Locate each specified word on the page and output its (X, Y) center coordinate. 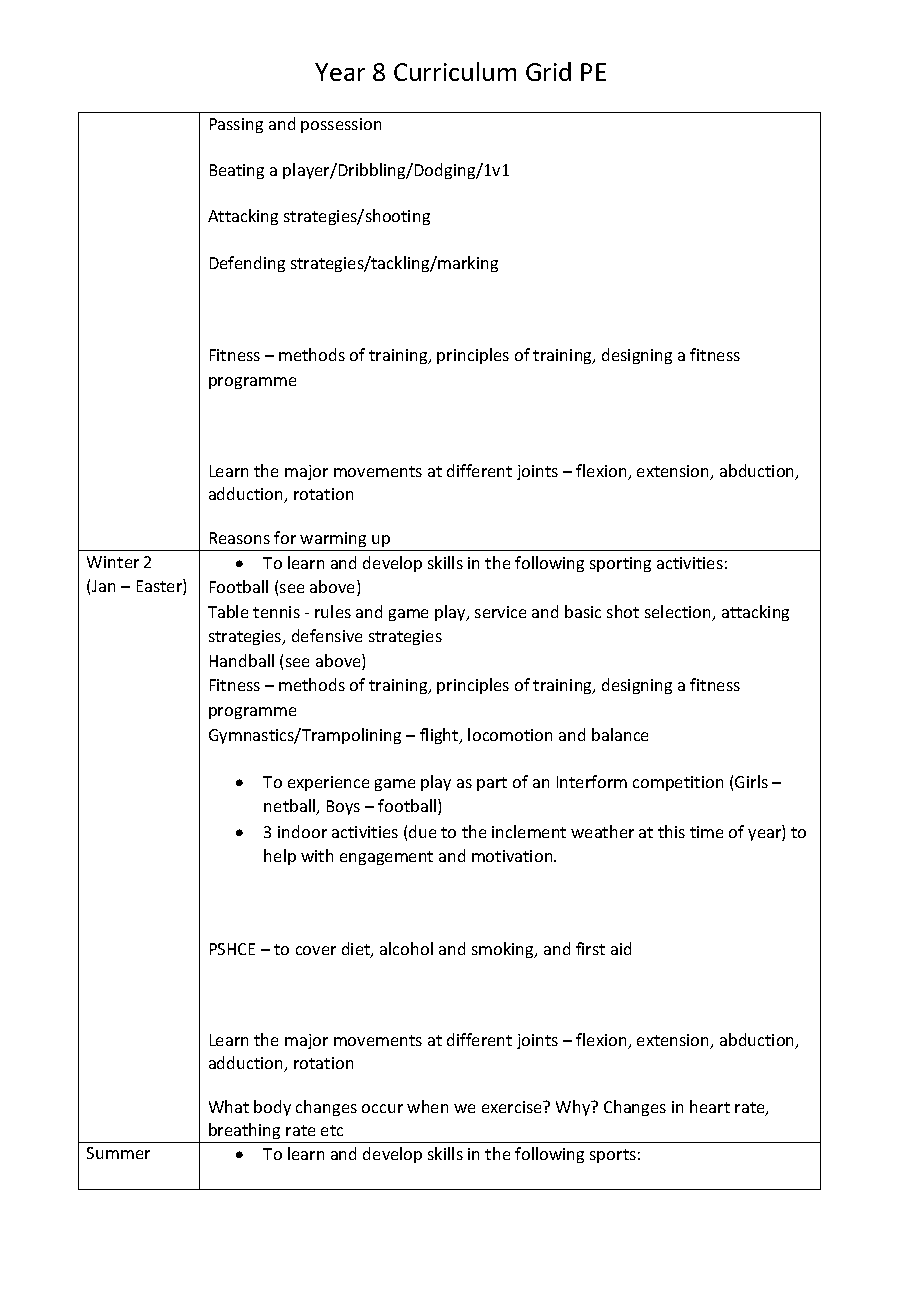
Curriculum (455, 71)
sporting (620, 564)
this (671, 831)
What (229, 1106)
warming (333, 539)
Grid (548, 71)
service (500, 612)
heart (710, 1106)
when (427, 1106)
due (422, 831)
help (280, 857)
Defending (247, 264)
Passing (236, 125)
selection (679, 613)
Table (228, 611)
